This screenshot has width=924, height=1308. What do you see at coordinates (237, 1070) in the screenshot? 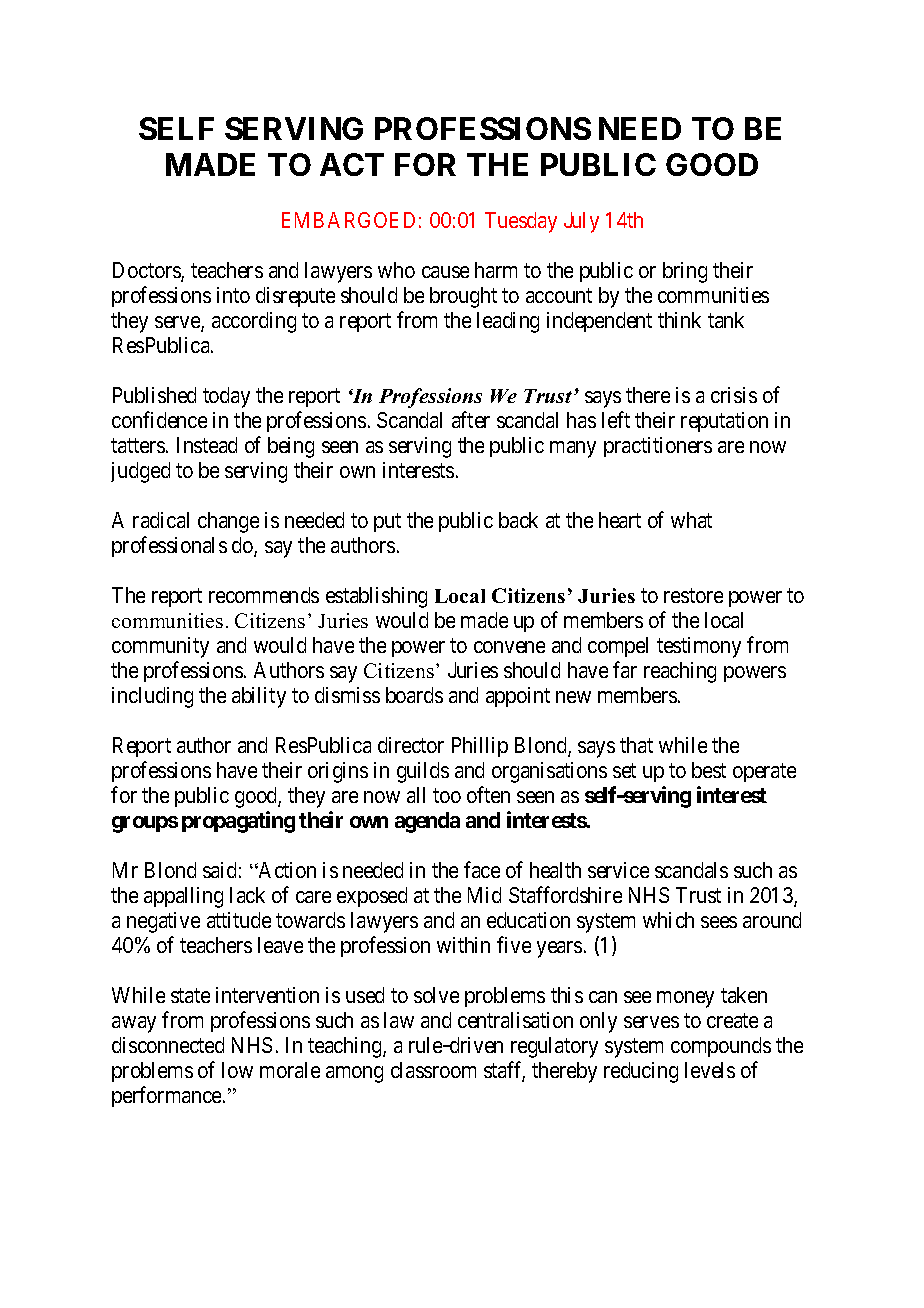
I see `low` at bounding box center [237, 1070].
